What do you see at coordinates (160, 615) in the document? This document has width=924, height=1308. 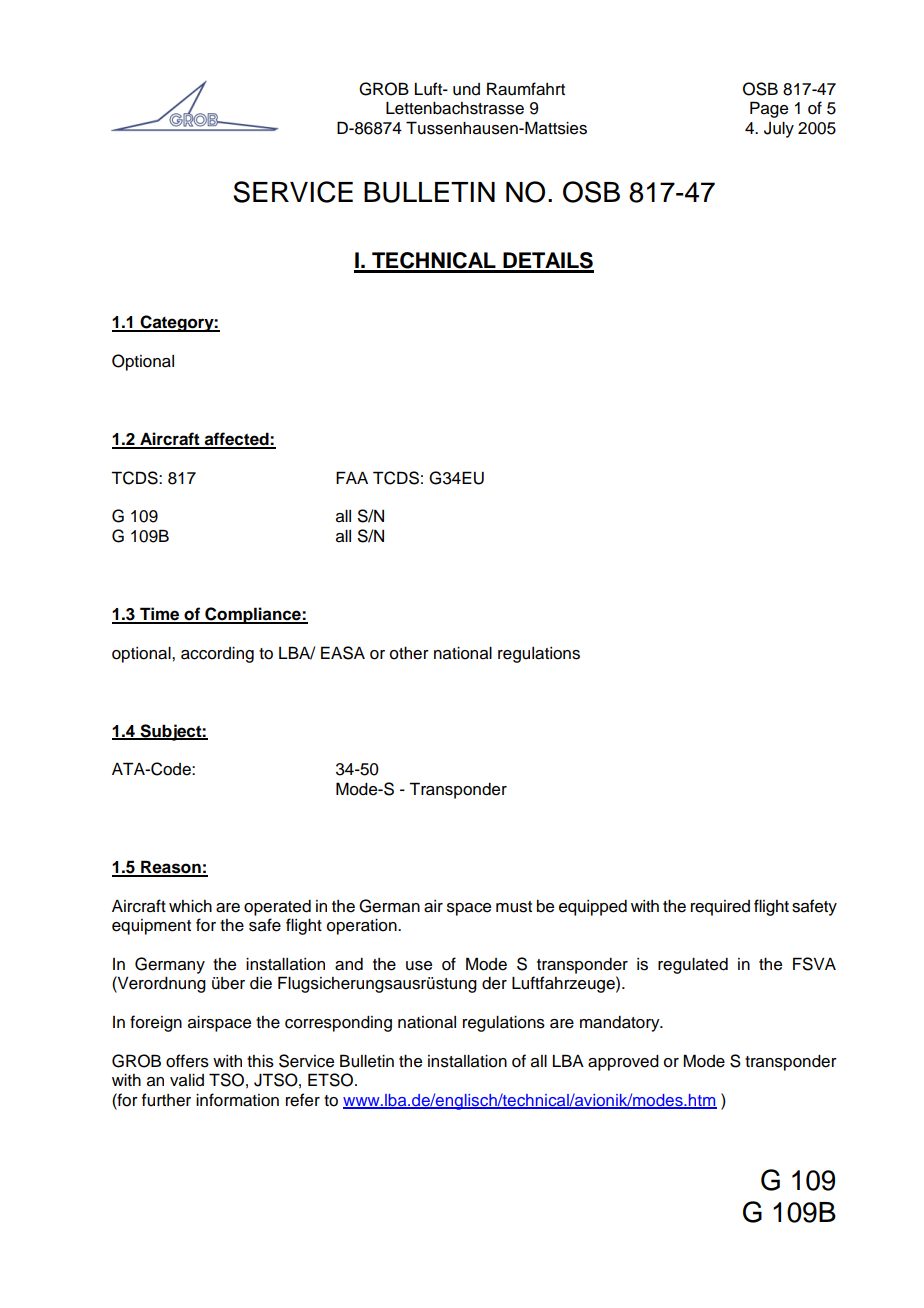 I see `Time` at bounding box center [160, 615].
